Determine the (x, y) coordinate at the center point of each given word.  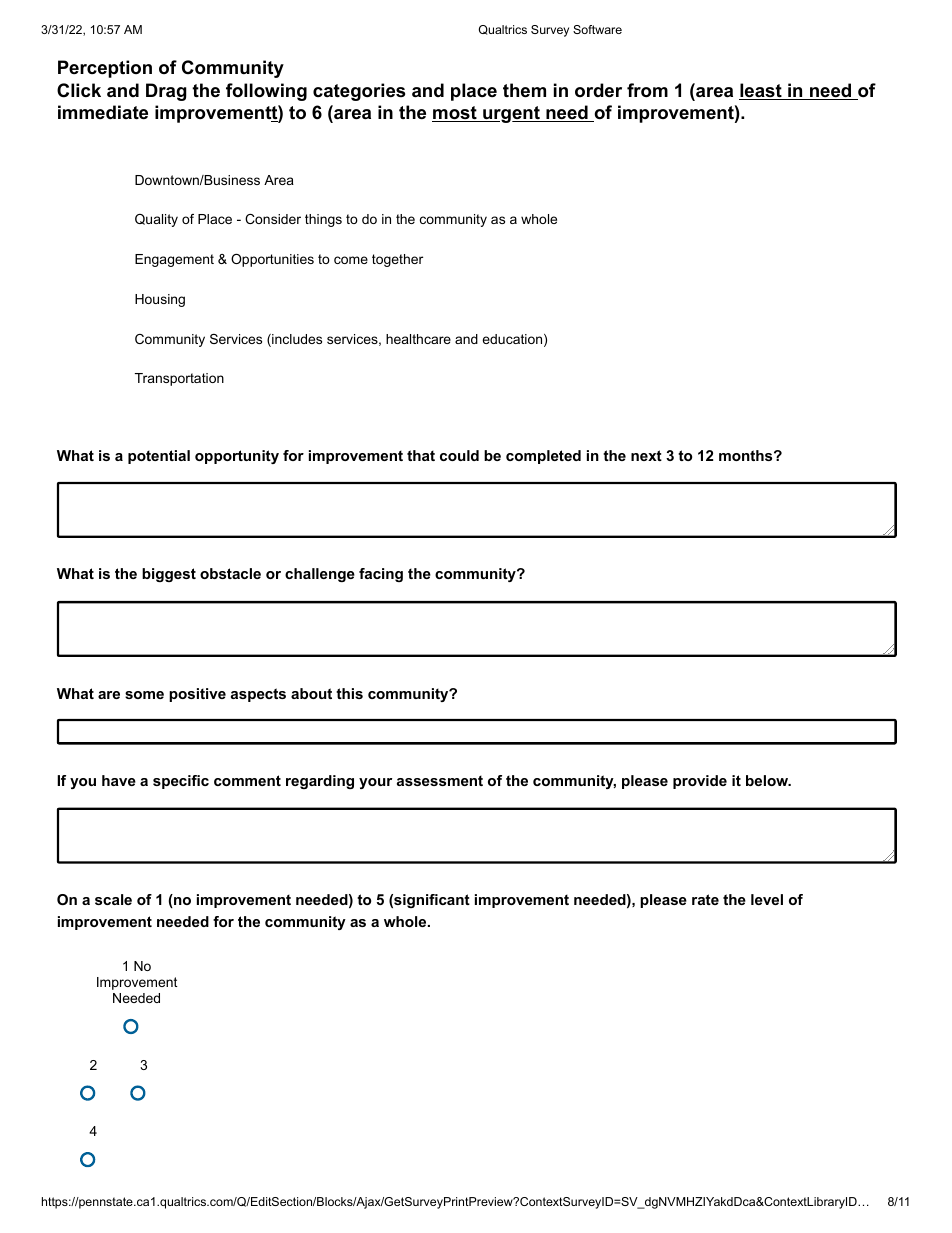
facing (381, 575)
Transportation (179, 379)
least (761, 91)
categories (359, 92)
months (745, 455)
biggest (169, 575)
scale (113, 899)
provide (700, 782)
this (349, 693)
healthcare (418, 339)
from (647, 90)
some (144, 695)
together (397, 260)
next (646, 455)
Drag (166, 92)
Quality (156, 220)
